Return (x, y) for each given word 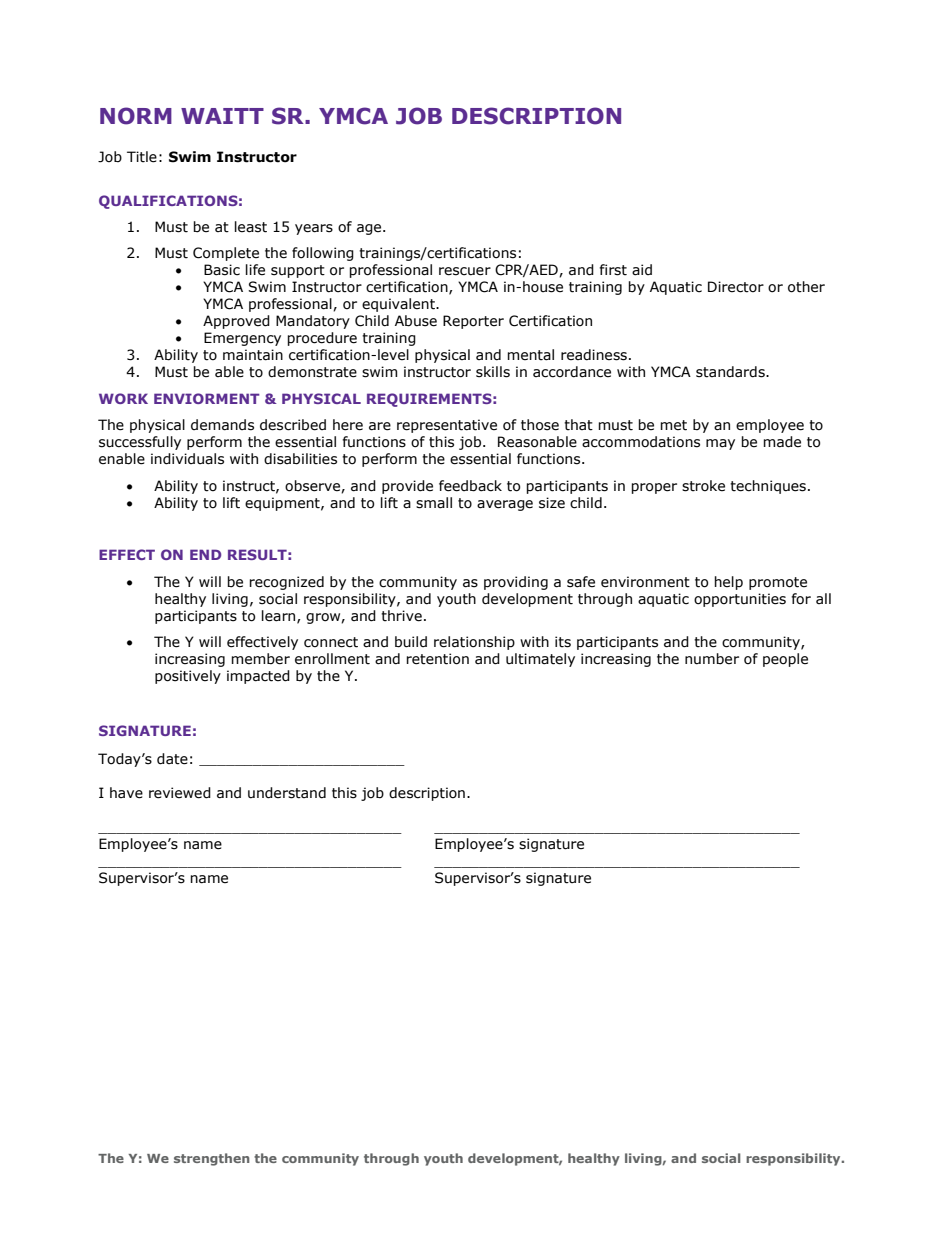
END (205, 554)
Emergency (242, 339)
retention (437, 659)
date (172, 759)
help (728, 583)
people (785, 660)
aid (642, 270)
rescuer (465, 271)
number (712, 659)
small (434, 503)
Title (142, 157)
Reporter (473, 322)
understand (287, 793)
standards (731, 372)
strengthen (212, 1159)
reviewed (180, 793)
